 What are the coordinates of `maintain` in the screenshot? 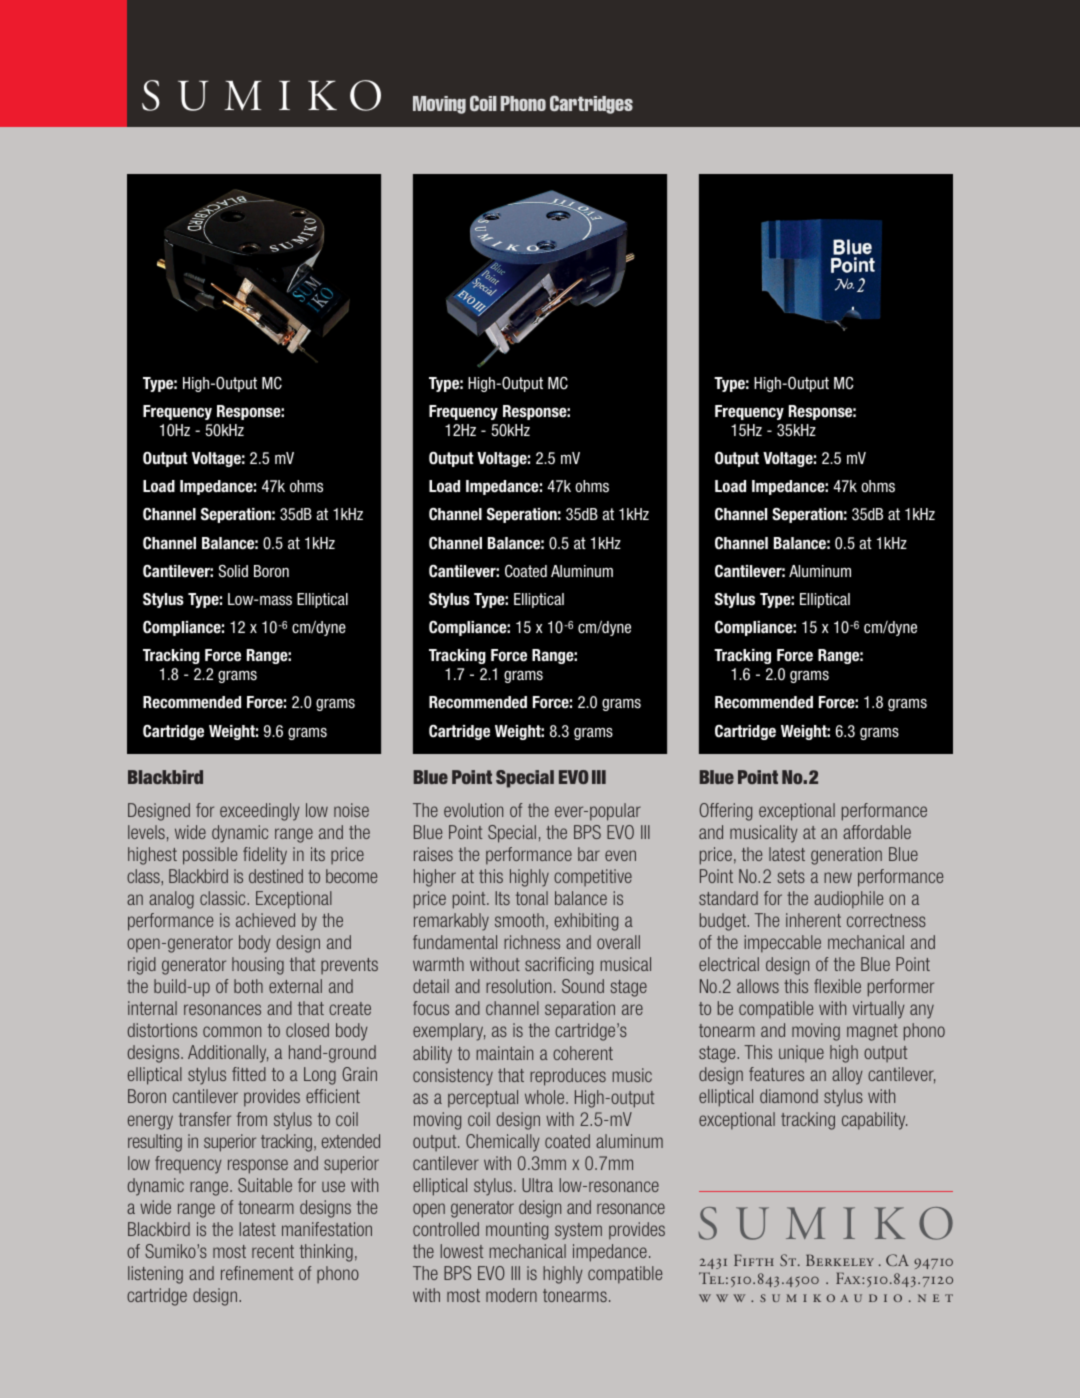 It's located at (505, 1053).
